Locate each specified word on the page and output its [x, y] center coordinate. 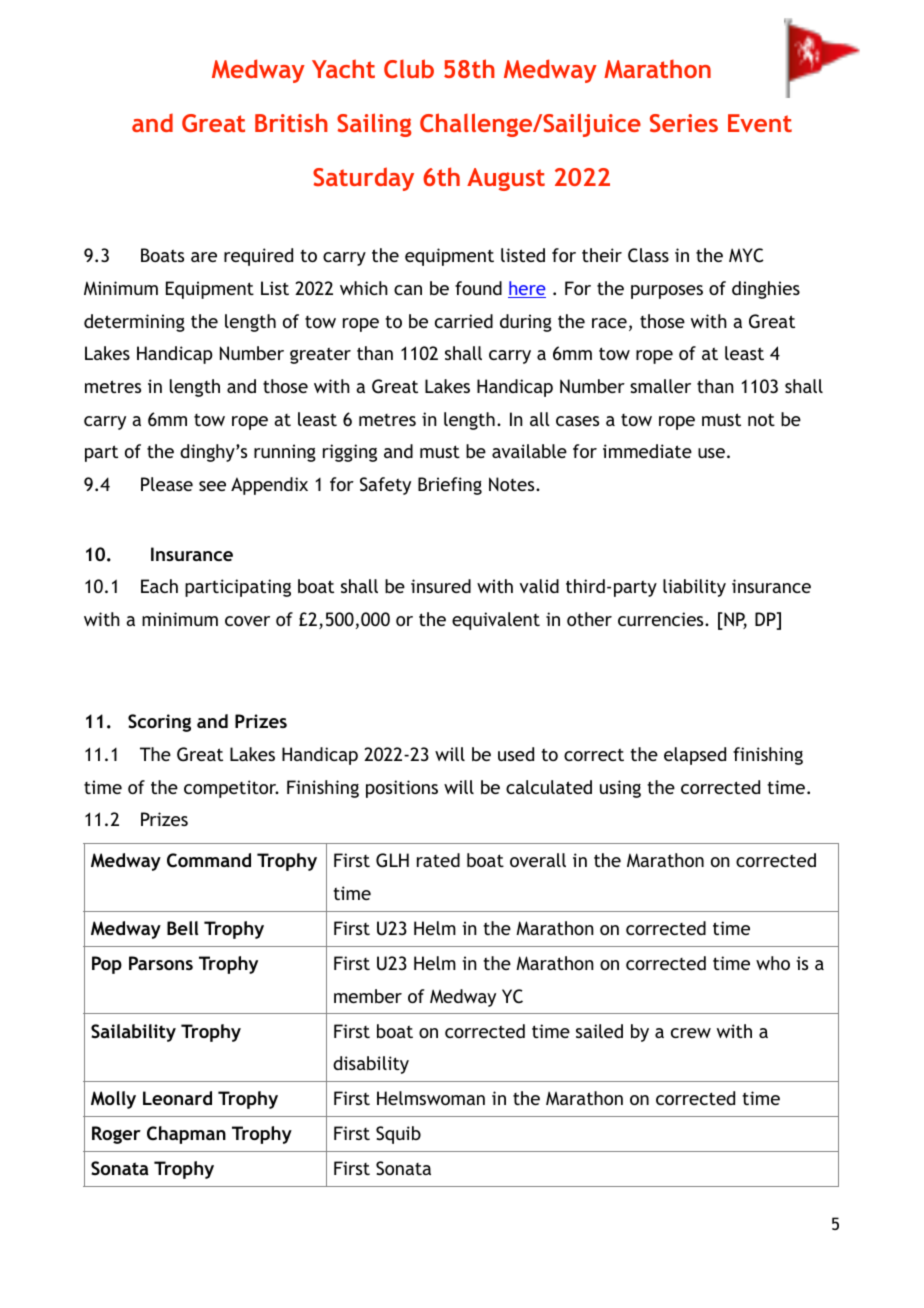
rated [438, 860]
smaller [660, 386]
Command [209, 860]
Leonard [177, 1098]
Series [684, 123]
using [620, 789]
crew [691, 1033]
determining [134, 323]
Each [159, 586]
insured [441, 586]
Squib [398, 1135]
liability [694, 588]
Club [409, 68]
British [291, 122]
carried [464, 321]
